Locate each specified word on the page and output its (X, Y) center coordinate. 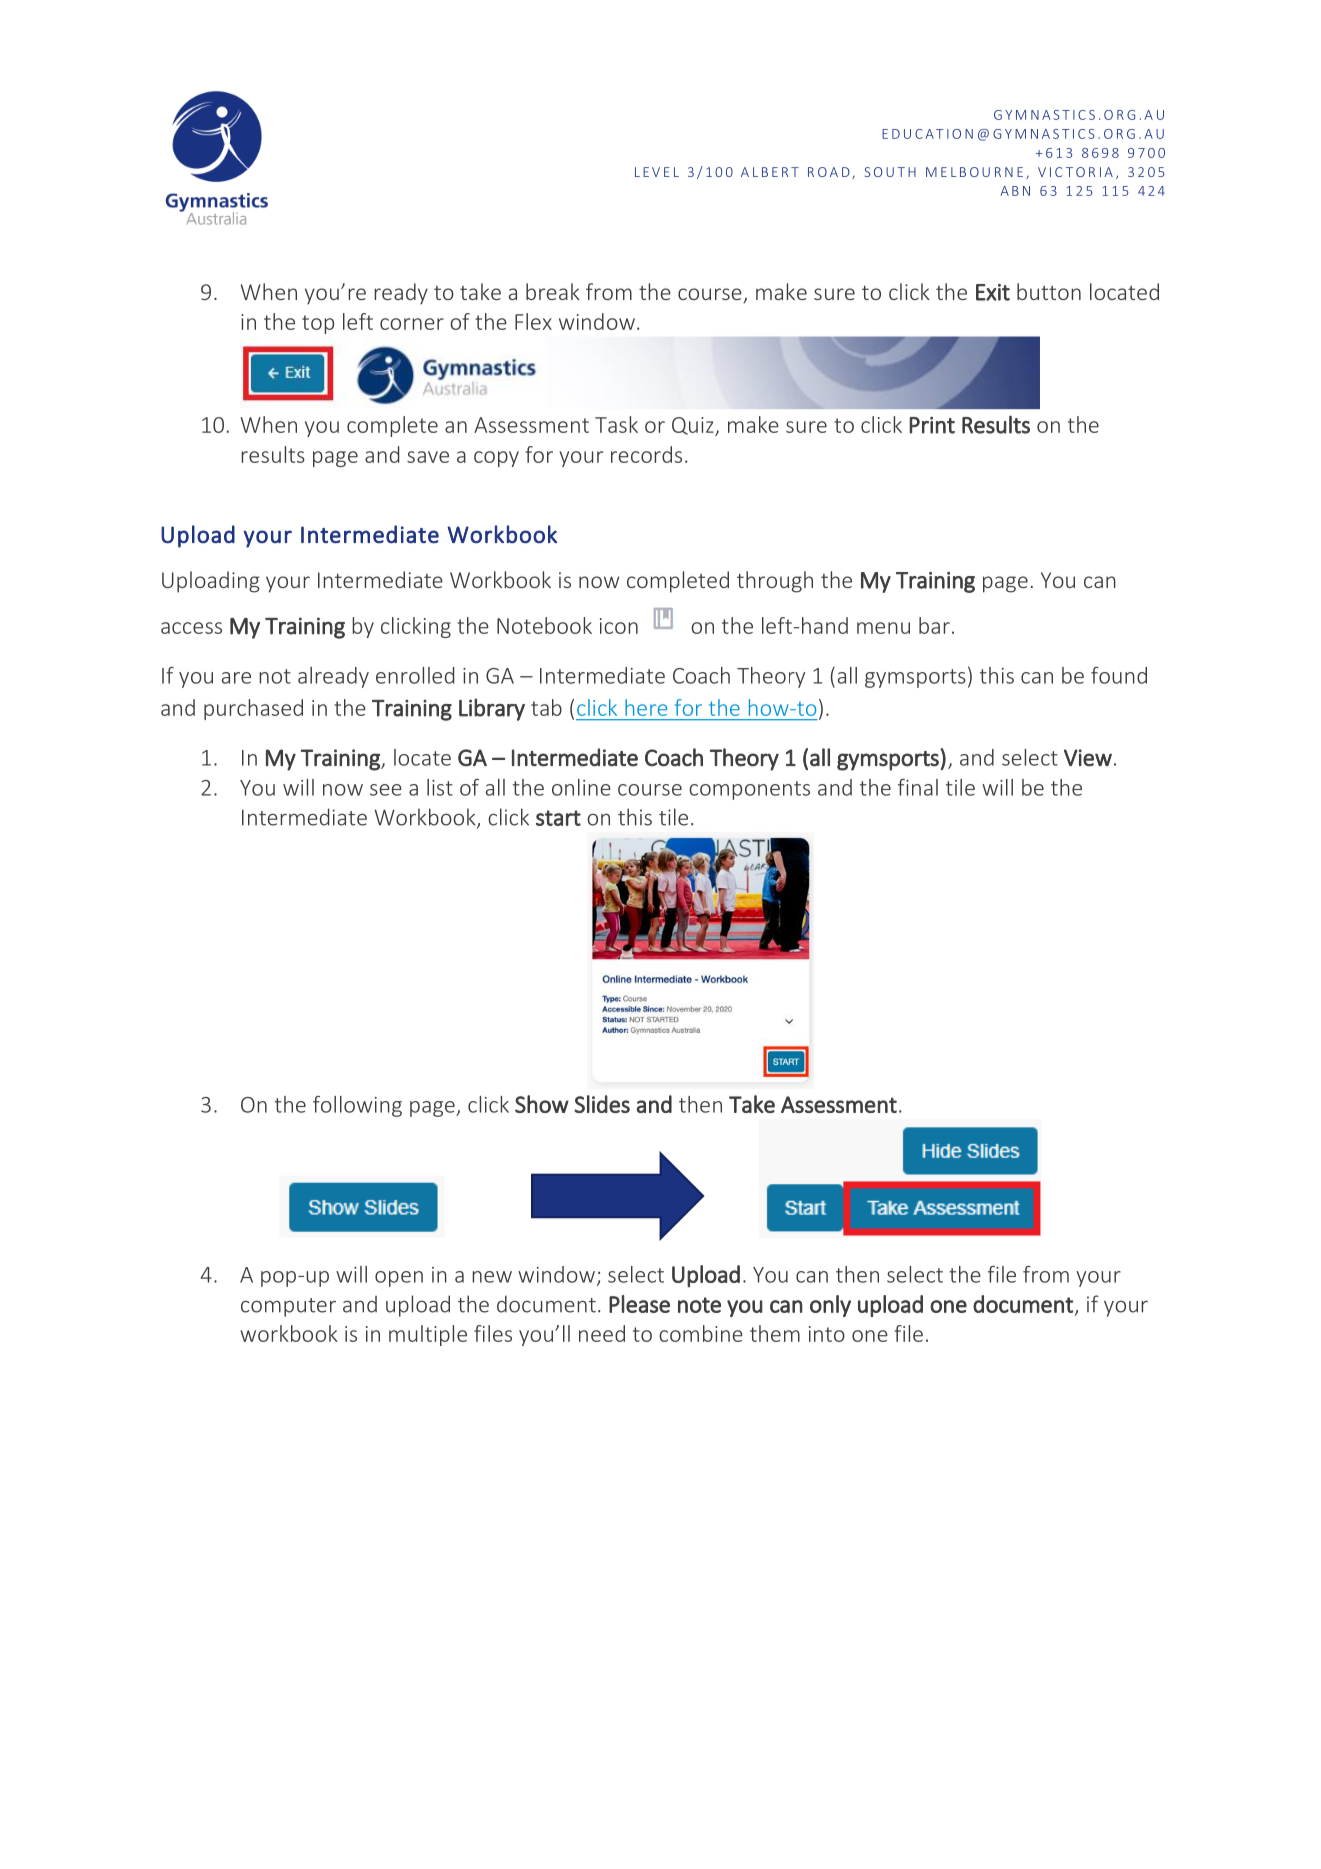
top (318, 324)
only (830, 1306)
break (553, 291)
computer (288, 1307)
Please (639, 1304)
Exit (993, 292)
